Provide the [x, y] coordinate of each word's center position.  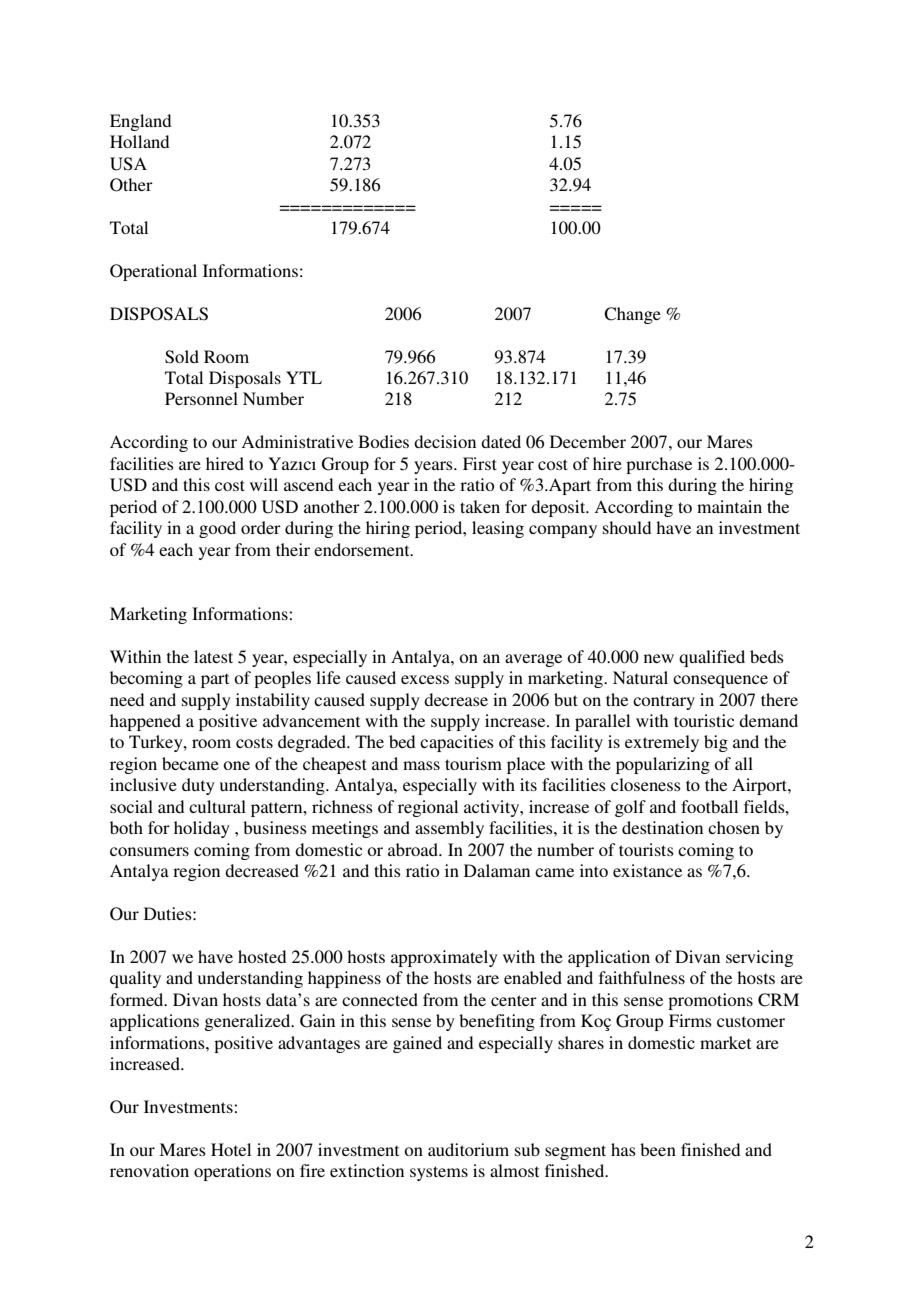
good [217, 529]
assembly [449, 829]
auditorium [468, 1149]
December [588, 441]
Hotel [231, 1149]
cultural [217, 806]
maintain [729, 506]
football [709, 806]
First [480, 463]
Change [632, 315]
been [658, 1149]
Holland [139, 141]
